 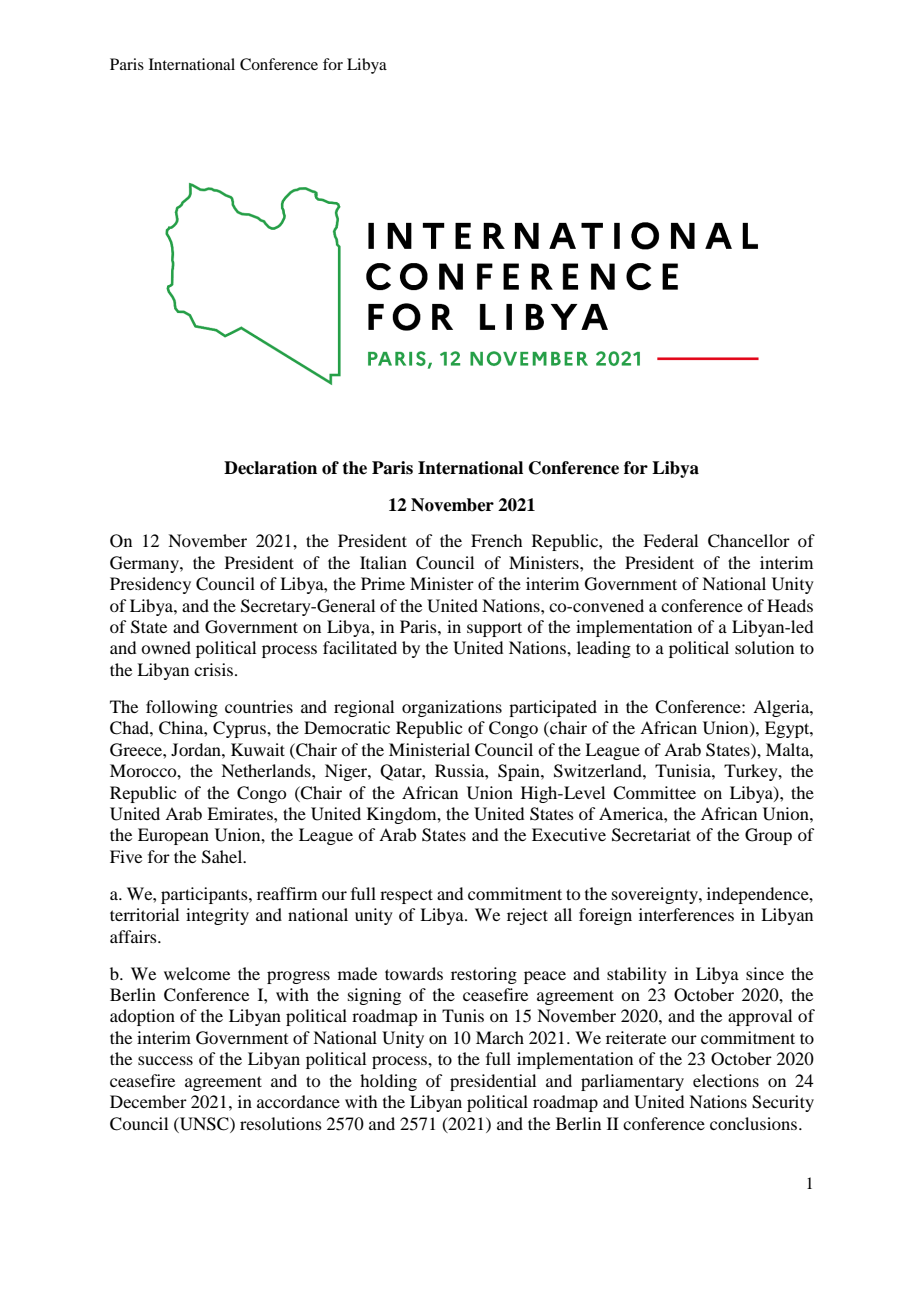 I want to click on French, so click(x=496, y=540).
